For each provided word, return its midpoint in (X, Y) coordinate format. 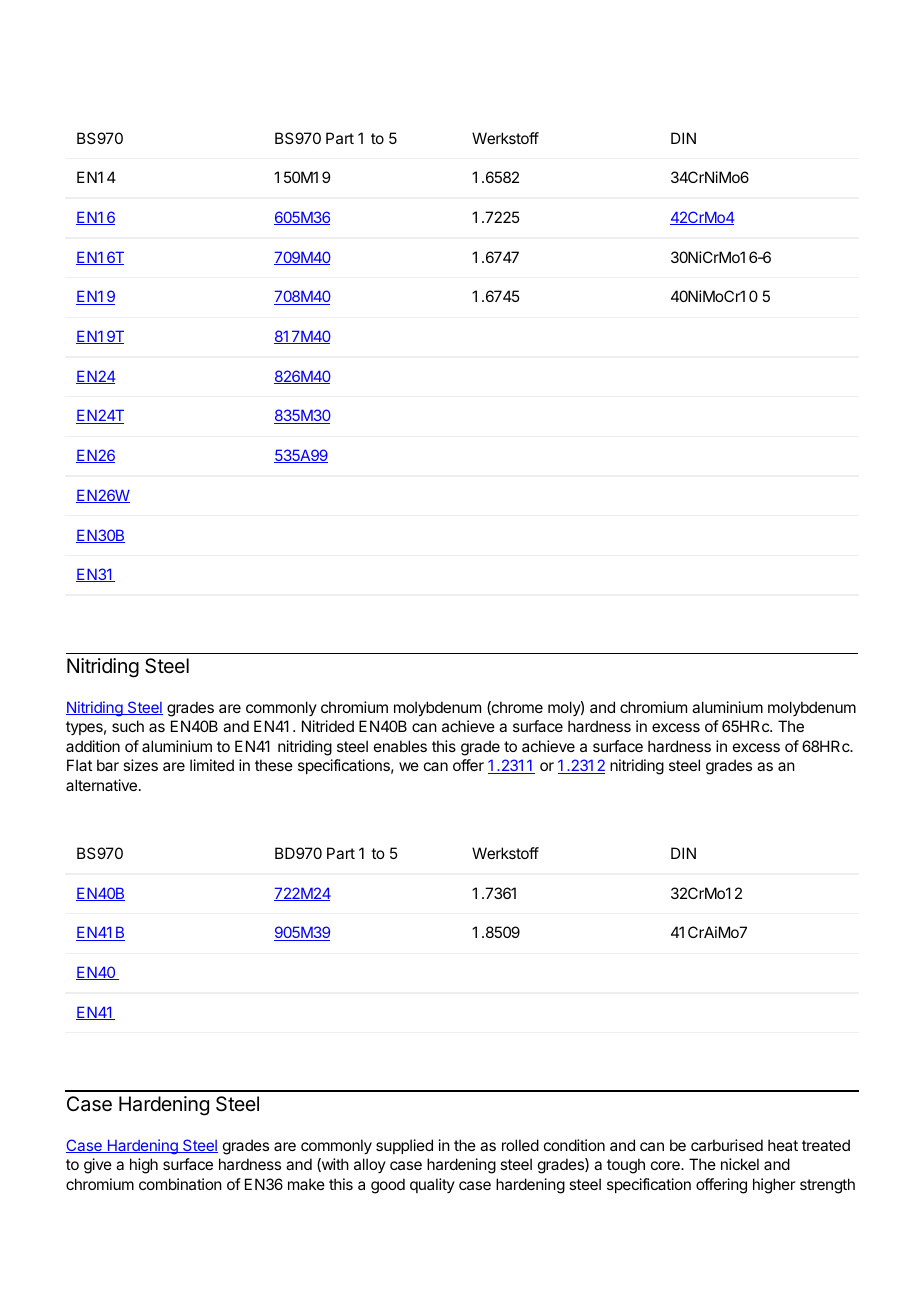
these (274, 765)
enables (400, 746)
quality (432, 1185)
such (128, 726)
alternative (101, 785)
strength (827, 1186)
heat (783, 1145)
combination (180, 1184)
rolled (520, 1145)
